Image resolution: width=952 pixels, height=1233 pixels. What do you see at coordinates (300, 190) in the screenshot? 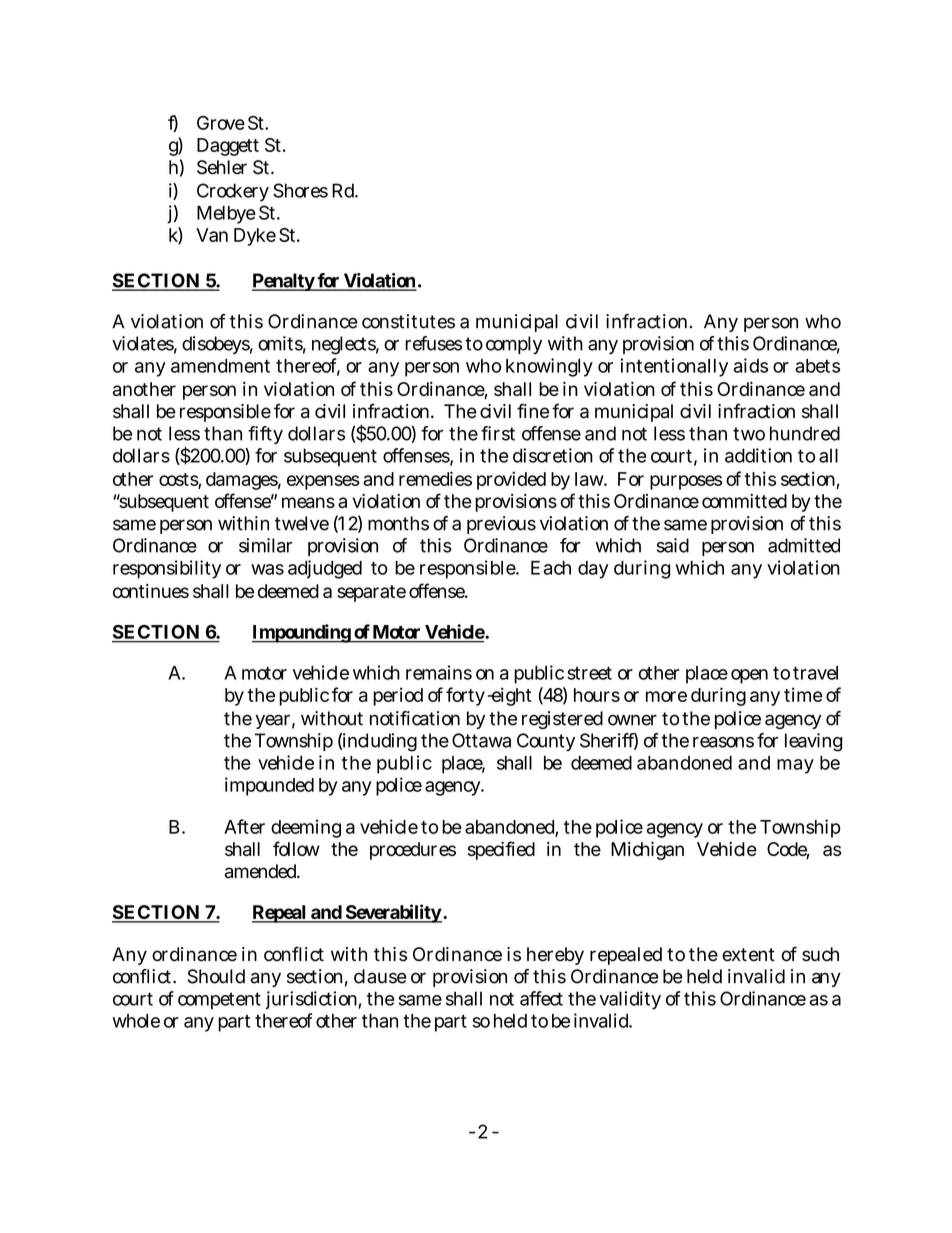
I see `Shores` at bounding box center [300, 190].
